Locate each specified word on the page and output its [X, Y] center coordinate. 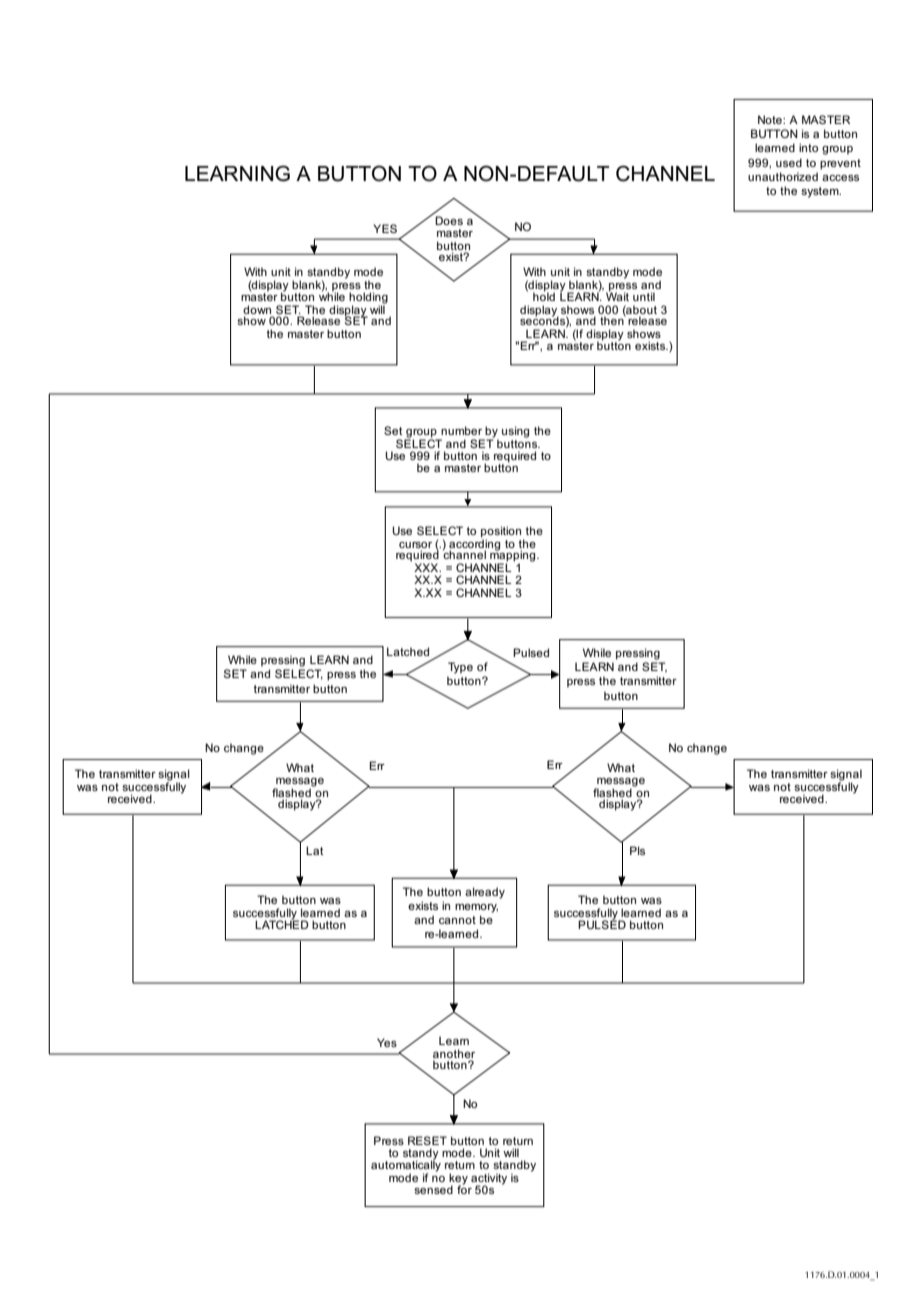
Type [460, 668]
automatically [406, 1166]
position [502, 533]
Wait [617, 295]
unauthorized [783, 176]
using [515, 432]
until [644, 296]
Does [449, 220]
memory [476, 908]
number [461, 430]
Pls [637, 850]
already [485, 893]
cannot [457, 920]
